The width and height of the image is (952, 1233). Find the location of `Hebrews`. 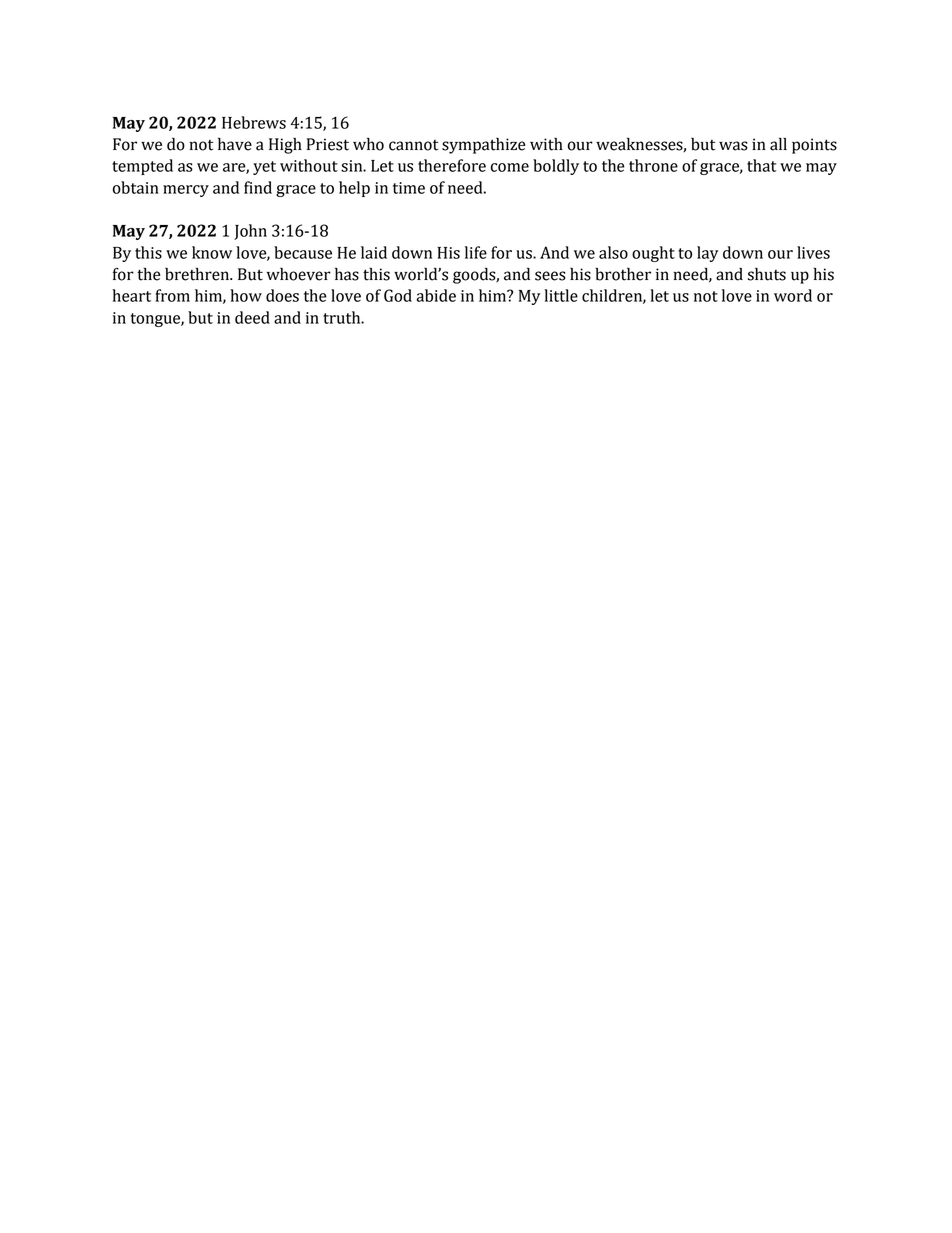

Hebrews is located at coordinates (254, 122).
